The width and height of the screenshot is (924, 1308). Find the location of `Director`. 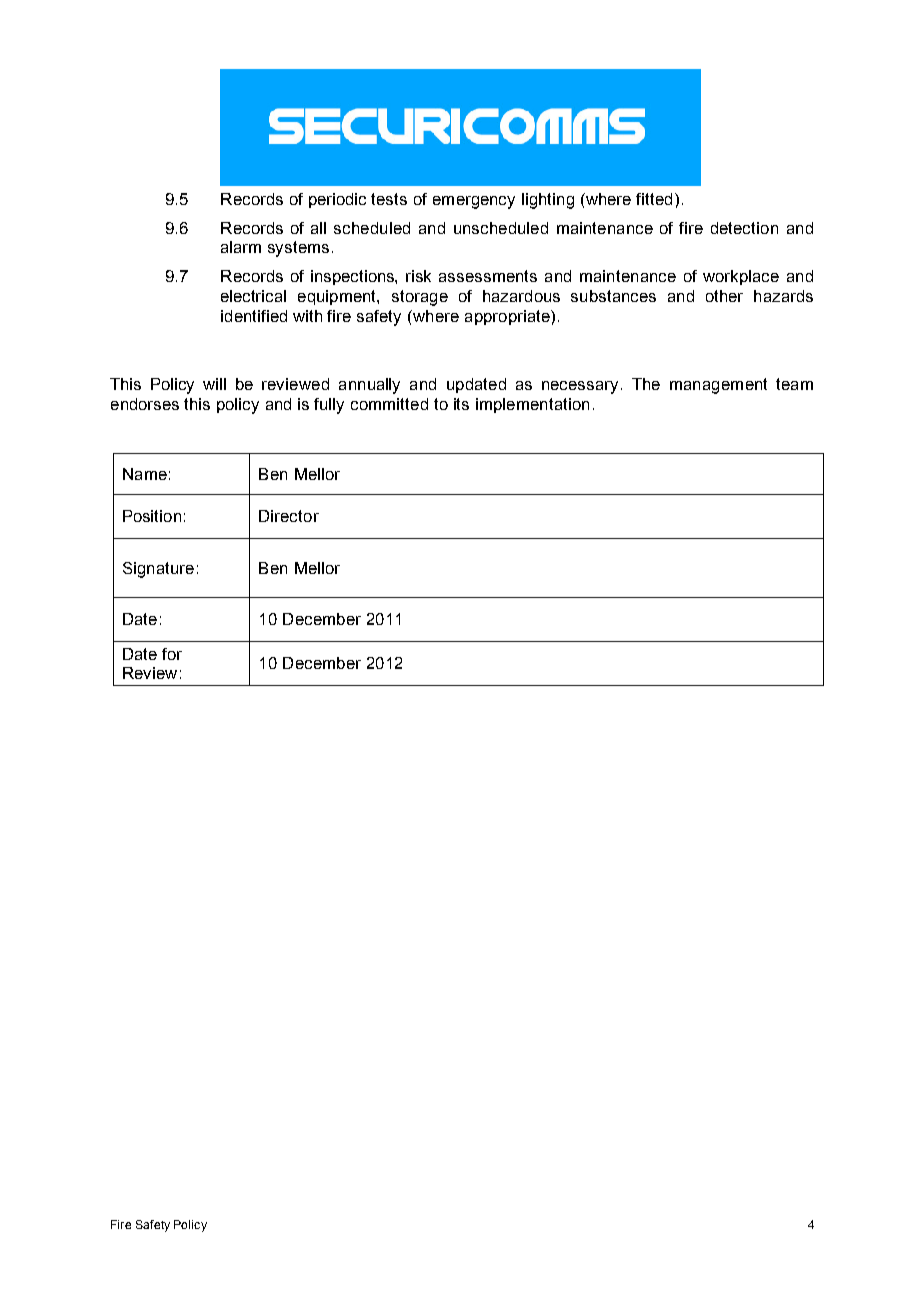

Director is located at coordinates (289, 516).
